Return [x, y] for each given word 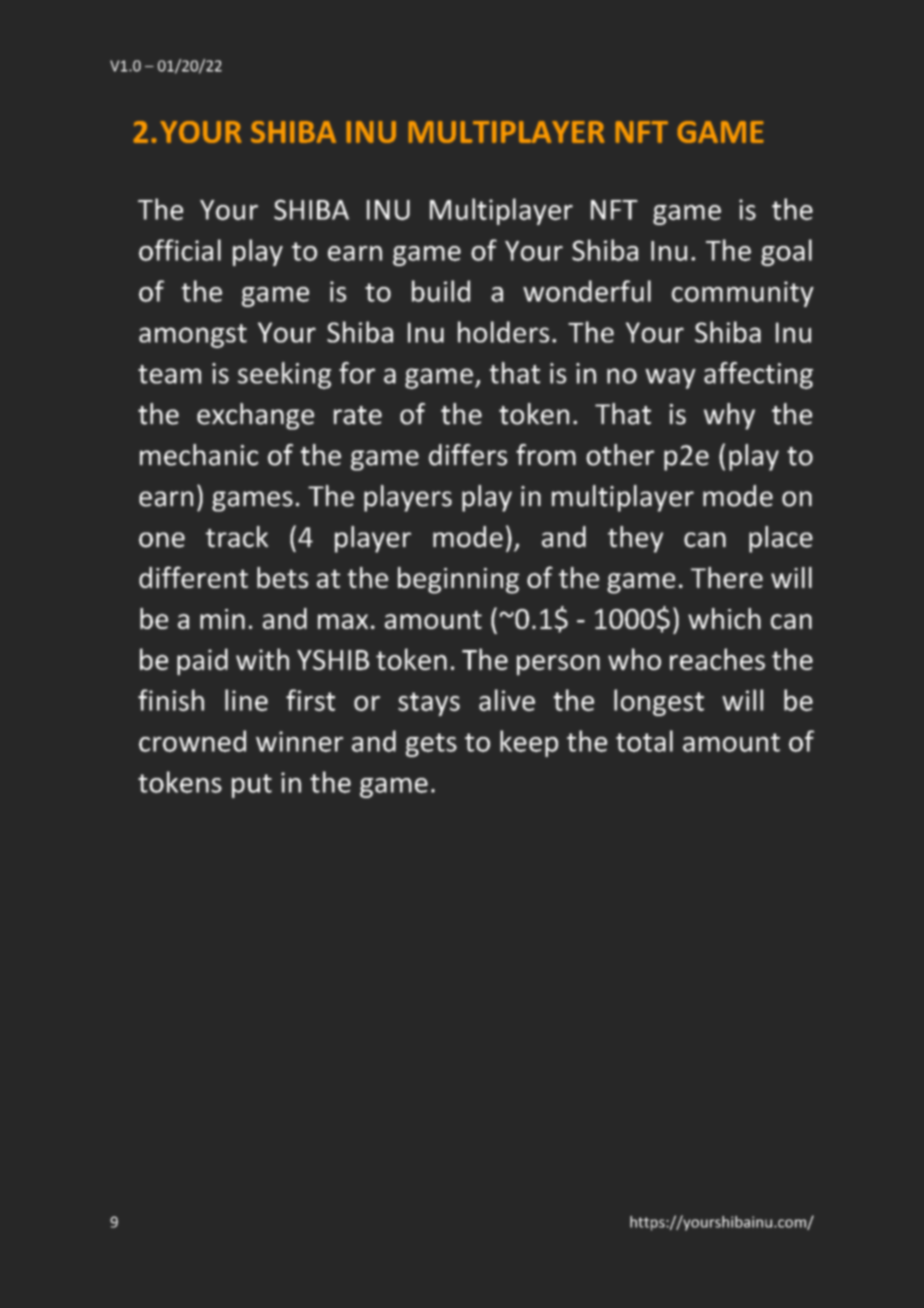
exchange [255, 416]
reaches [717, 659]
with [262, 659]
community [743, 294]
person [558, 665]
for [357, 373]
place [781, 539]
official [180, 250]
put [252, 786]
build [441, 291]
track [237, 537]
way [670, 378]
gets [431, 745]
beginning [458, 580]
